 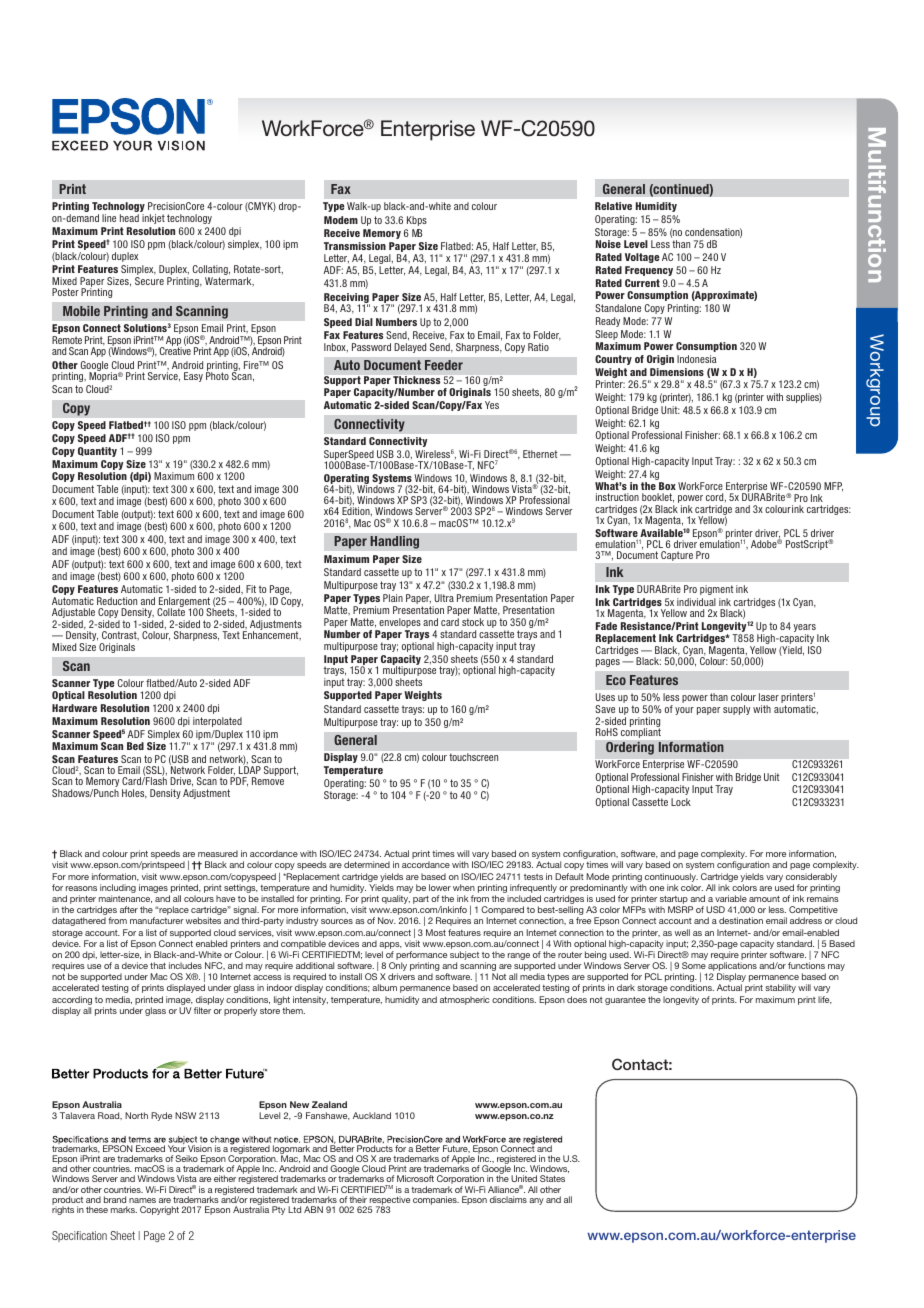 I want to click on Kbps, so click(x=417, y=221).
